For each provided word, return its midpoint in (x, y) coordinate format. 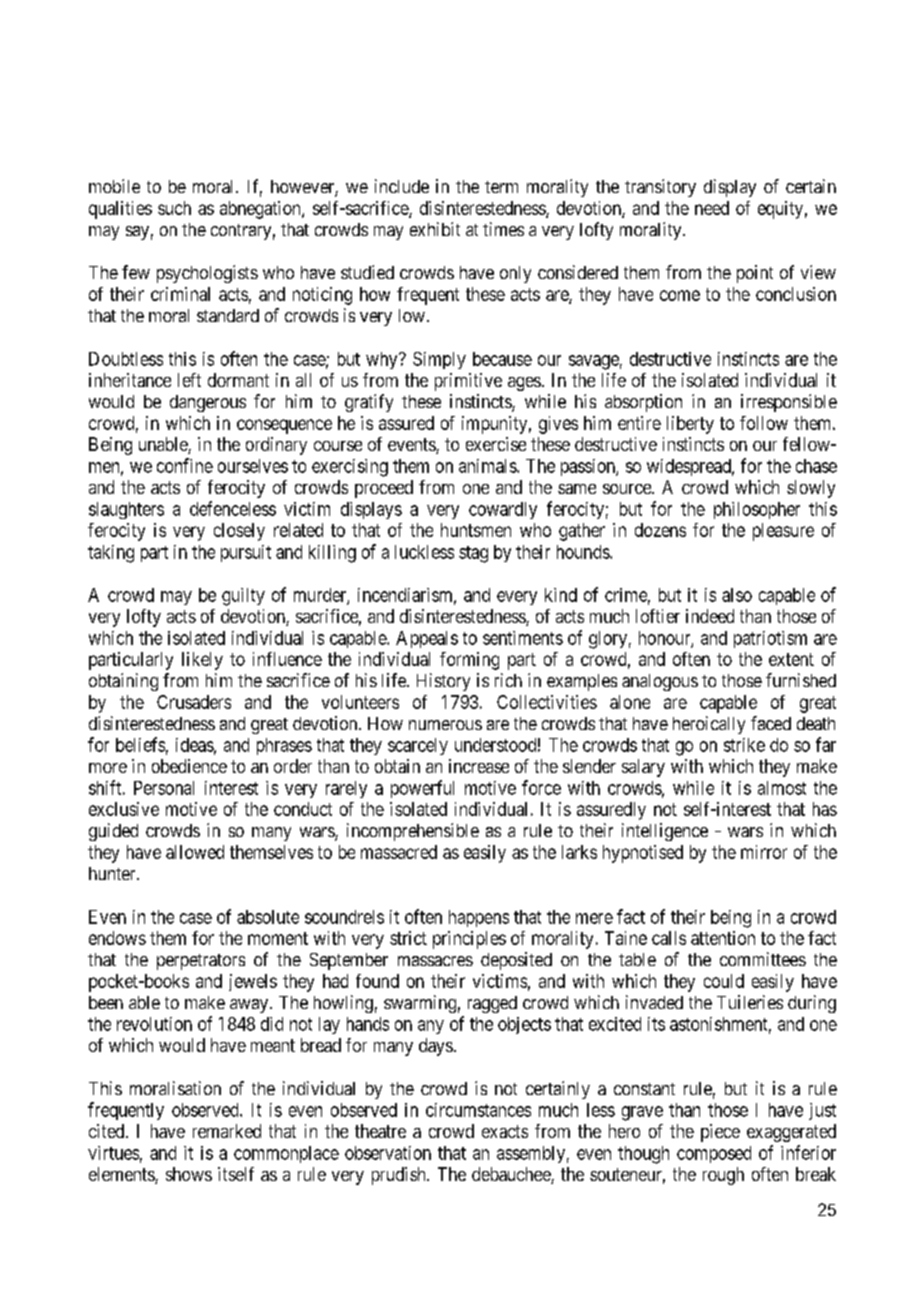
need (712, 208)
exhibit (435, 229)
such (174, 208)
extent (791, 659)
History (443, 682)
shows (189, 1174)
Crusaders (194, 702)
